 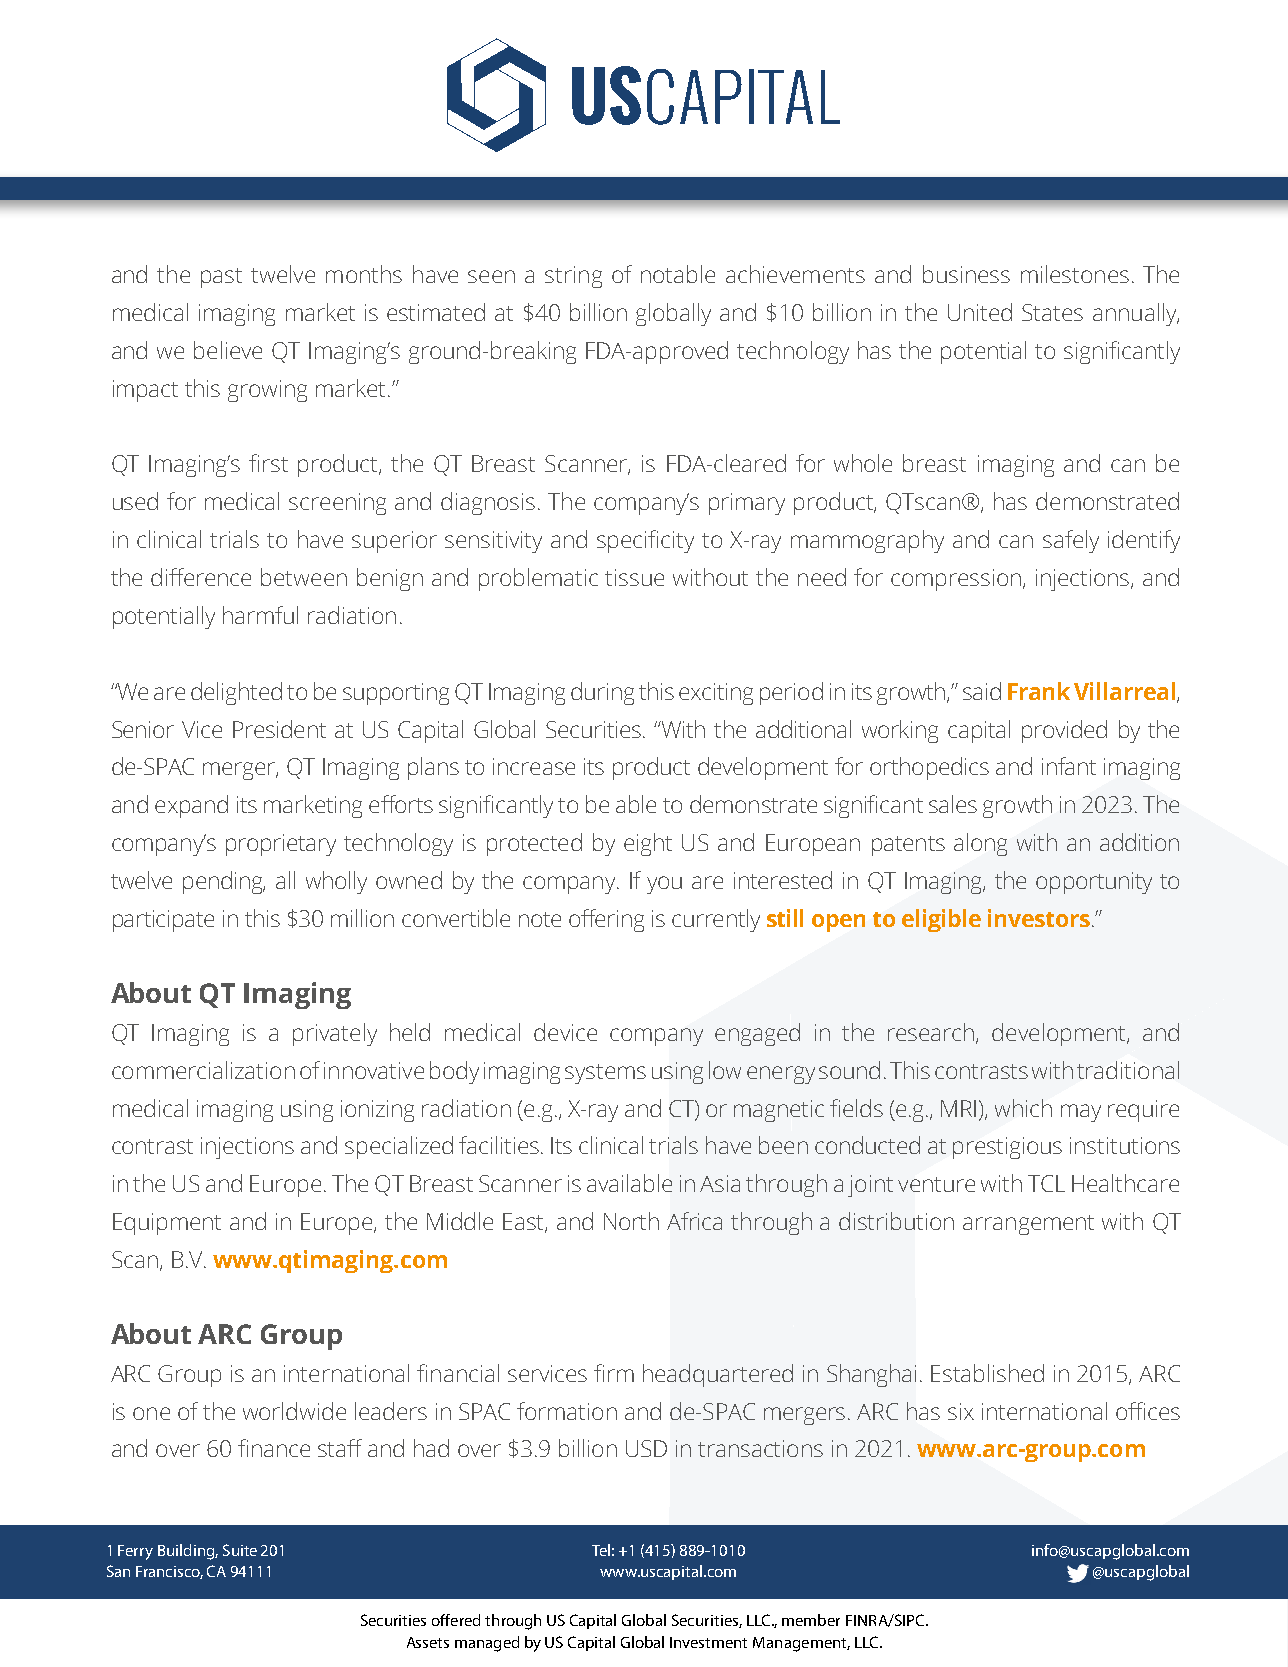 I want to click on States, so click(x=1052, y=312).
